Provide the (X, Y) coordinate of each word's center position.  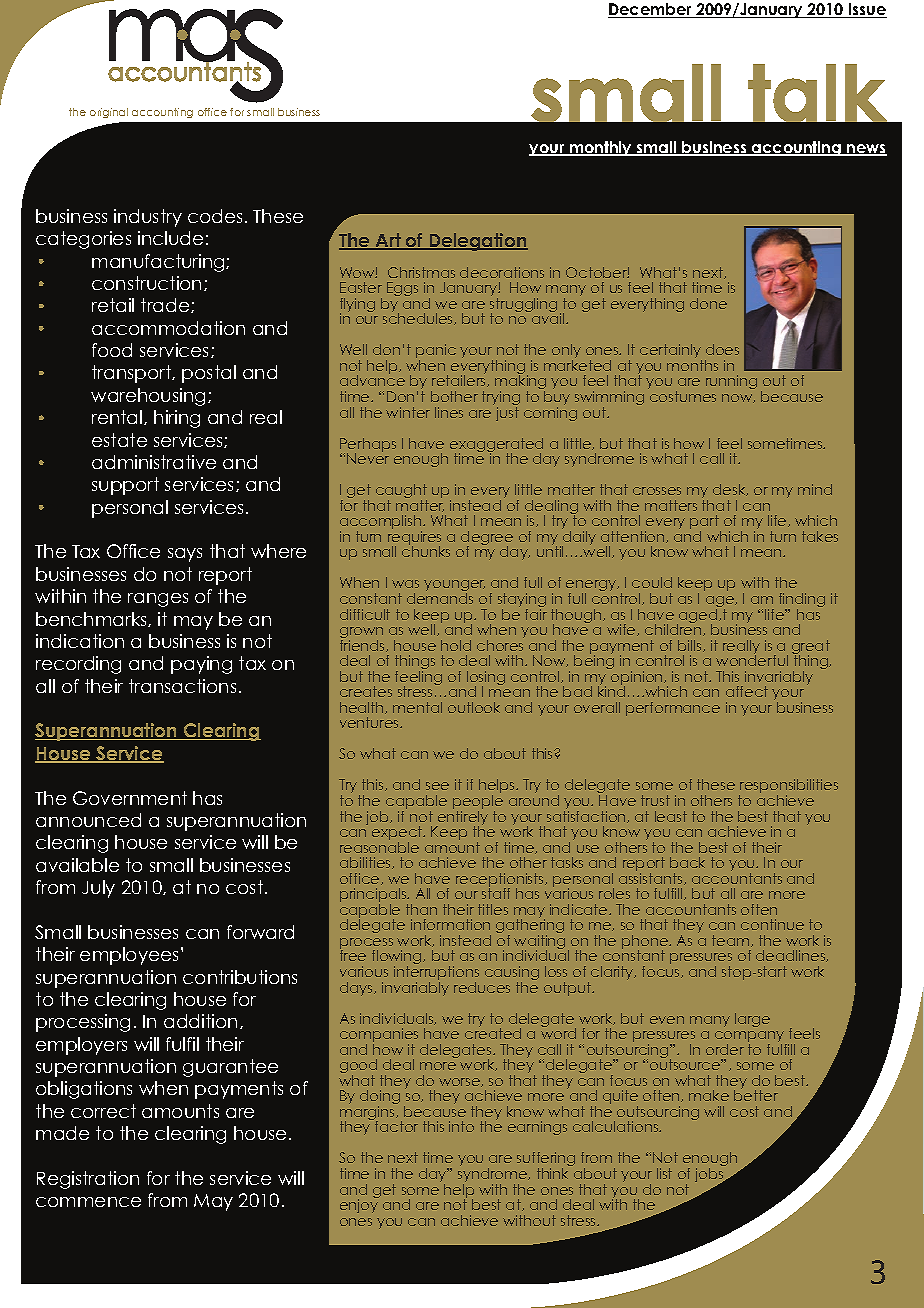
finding (802, 601)
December (651, 10)
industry (148, 218)
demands (440, 598)
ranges (158, 600)
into (461, 1126)
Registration (88, 1180)
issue (866, 10)
